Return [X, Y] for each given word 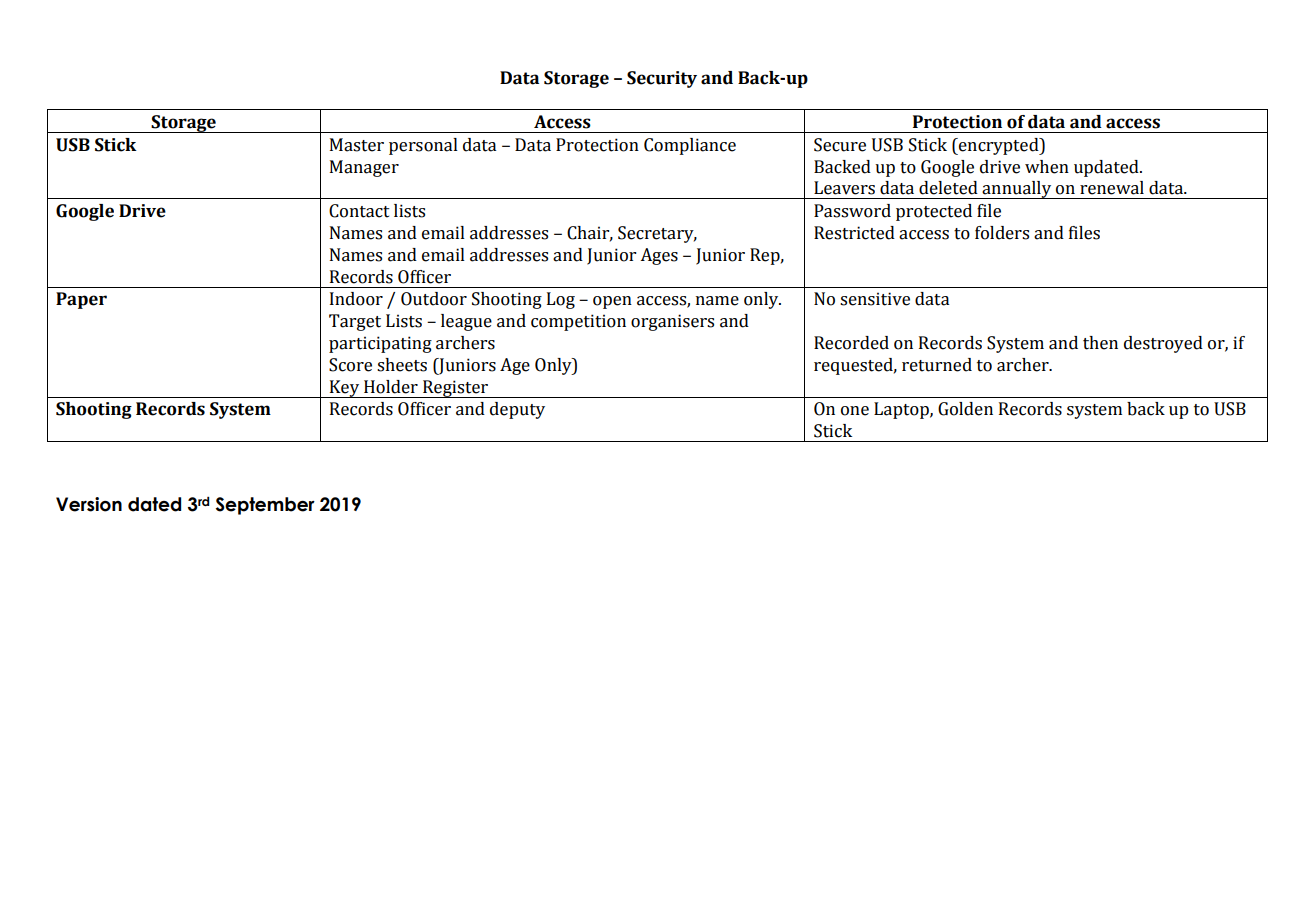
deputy [517, 410]
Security [662, 79]
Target [355, 322]
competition [578, 322]
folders [1002, 233]
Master [357, 145]
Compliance [690, 146]
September [265, 506]
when [1047, 167]
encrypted [999, 146]
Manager [364, 168]
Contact [359, 211]
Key [344, 389]
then [1100, 343]
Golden [965, 409]
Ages [659, 256]
